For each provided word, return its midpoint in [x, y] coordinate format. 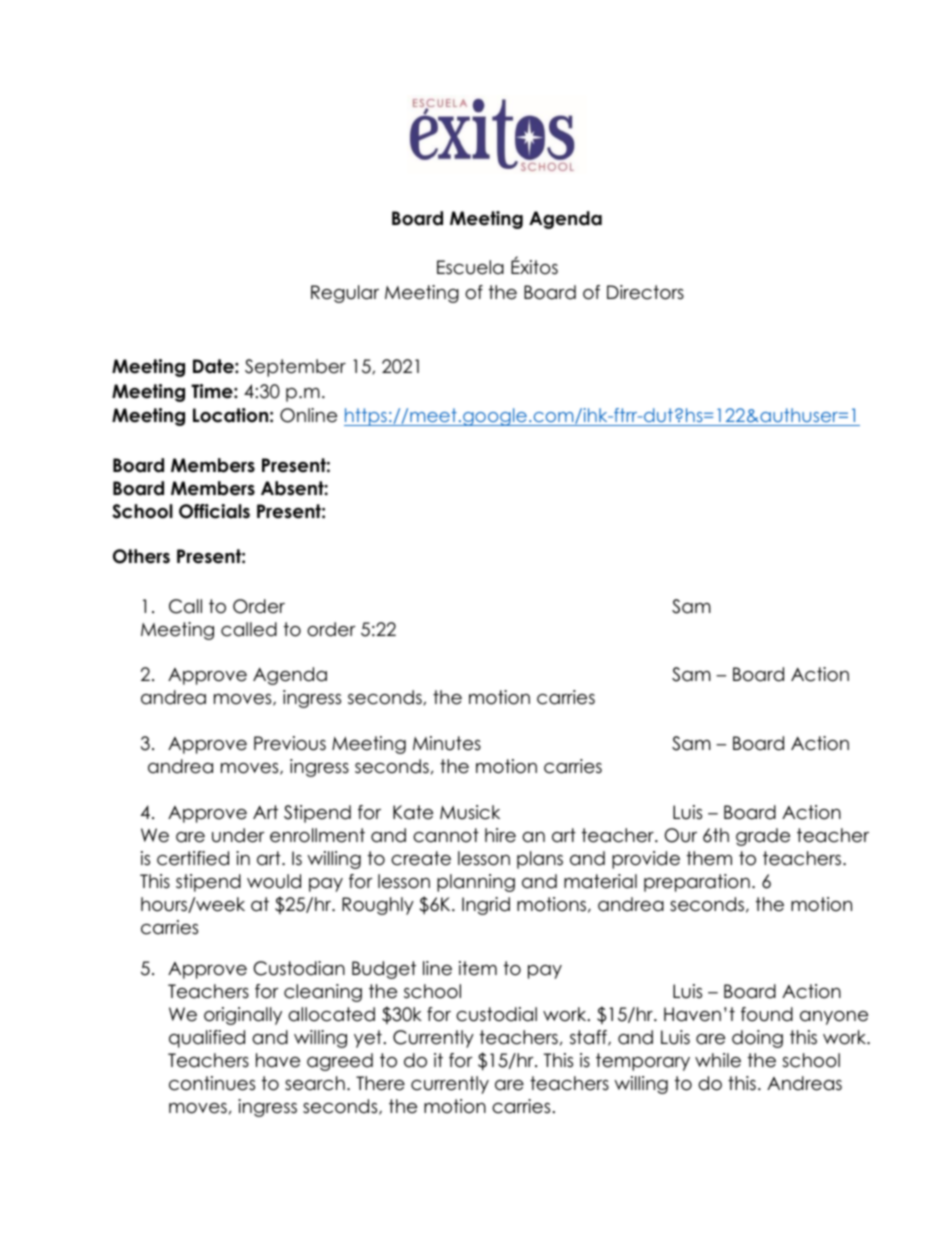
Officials [214, 511]
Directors [645, 292]
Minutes [447, 743]
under [238, 835]
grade [763, 837]
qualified [207, 1039]
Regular [345, 294]
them [709, 858]
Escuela [470, 267]
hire [500, 835]
